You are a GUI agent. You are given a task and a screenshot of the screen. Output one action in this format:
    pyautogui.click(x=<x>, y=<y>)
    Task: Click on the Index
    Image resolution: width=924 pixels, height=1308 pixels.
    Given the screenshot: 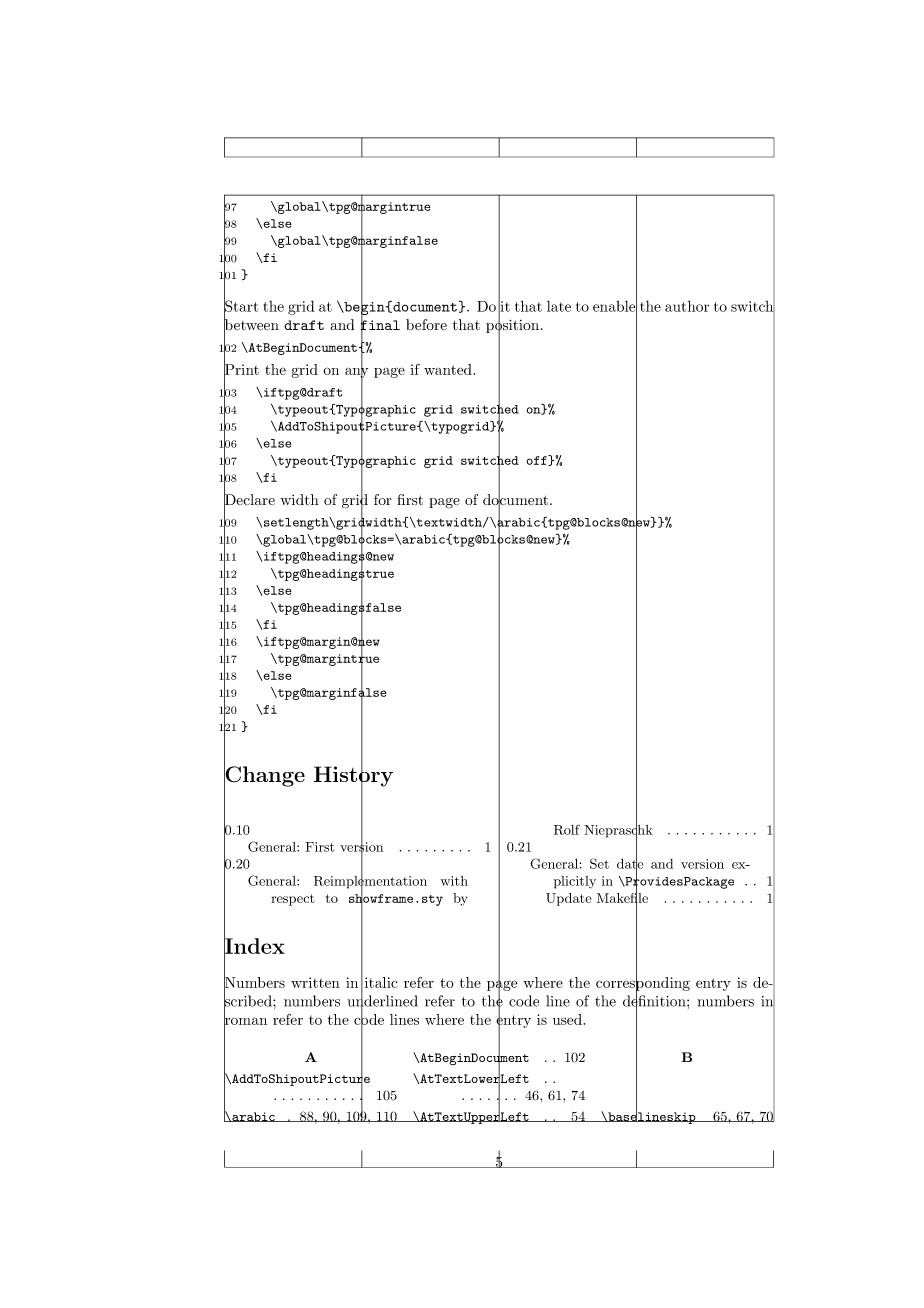 What is the action you would take?
    pyautogui.click(x=254, y=946)
